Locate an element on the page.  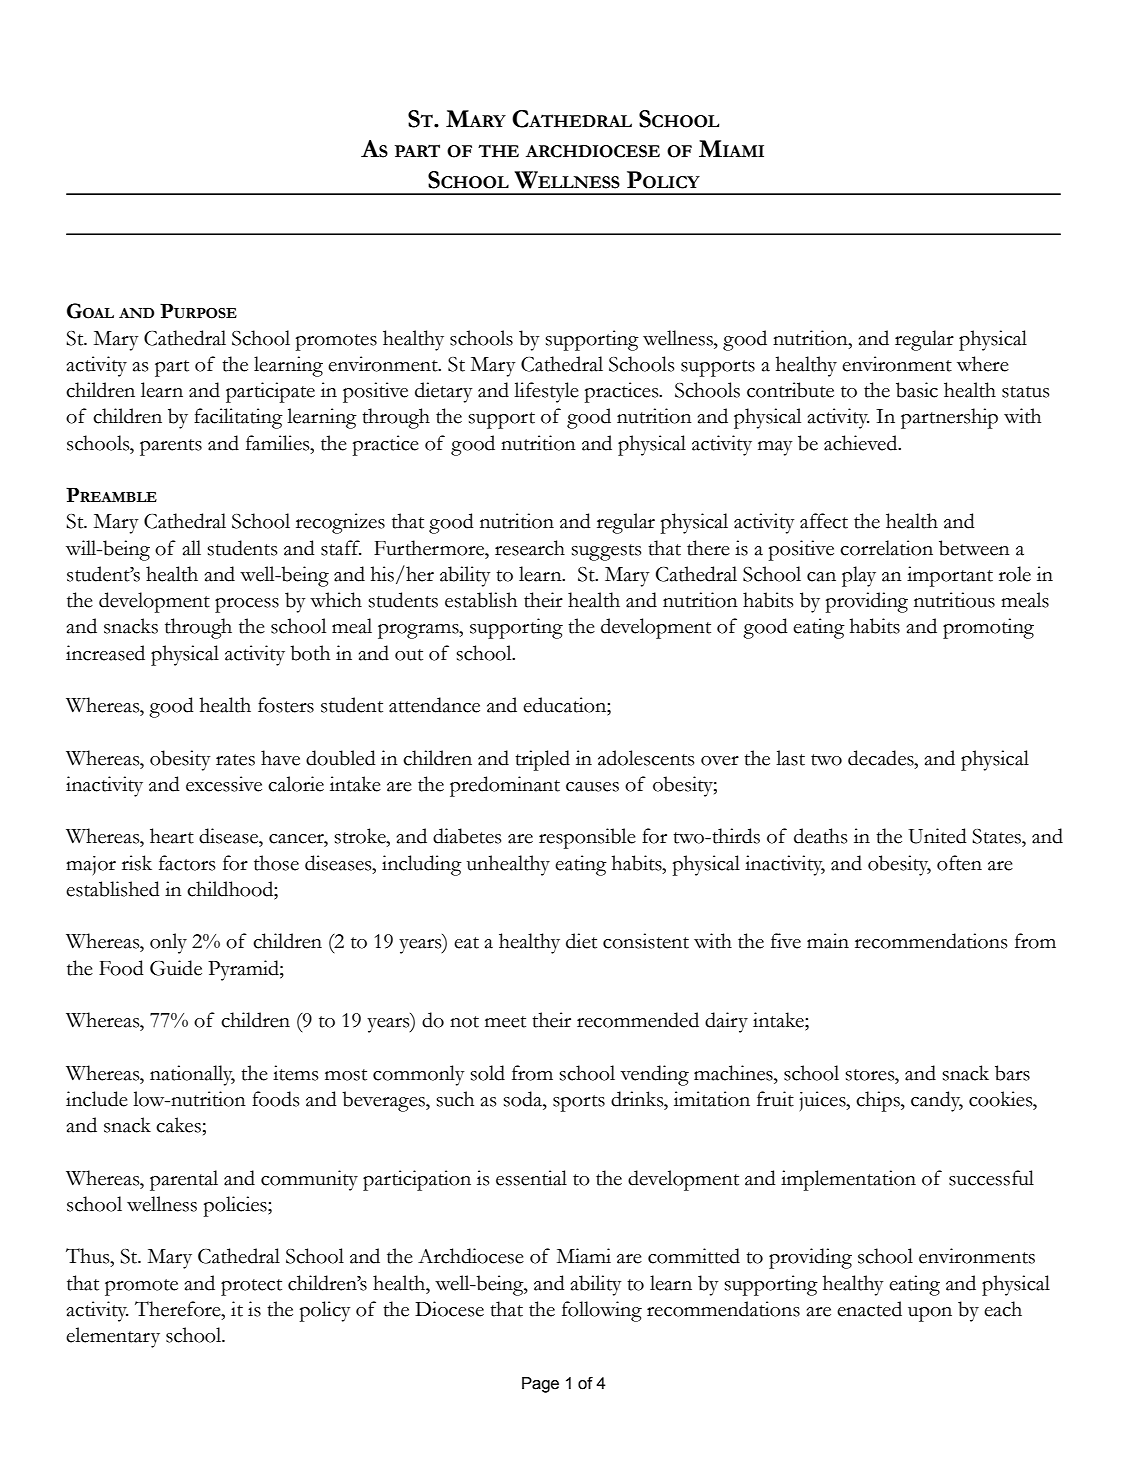
sports is located at coordinates (579, 1103).
